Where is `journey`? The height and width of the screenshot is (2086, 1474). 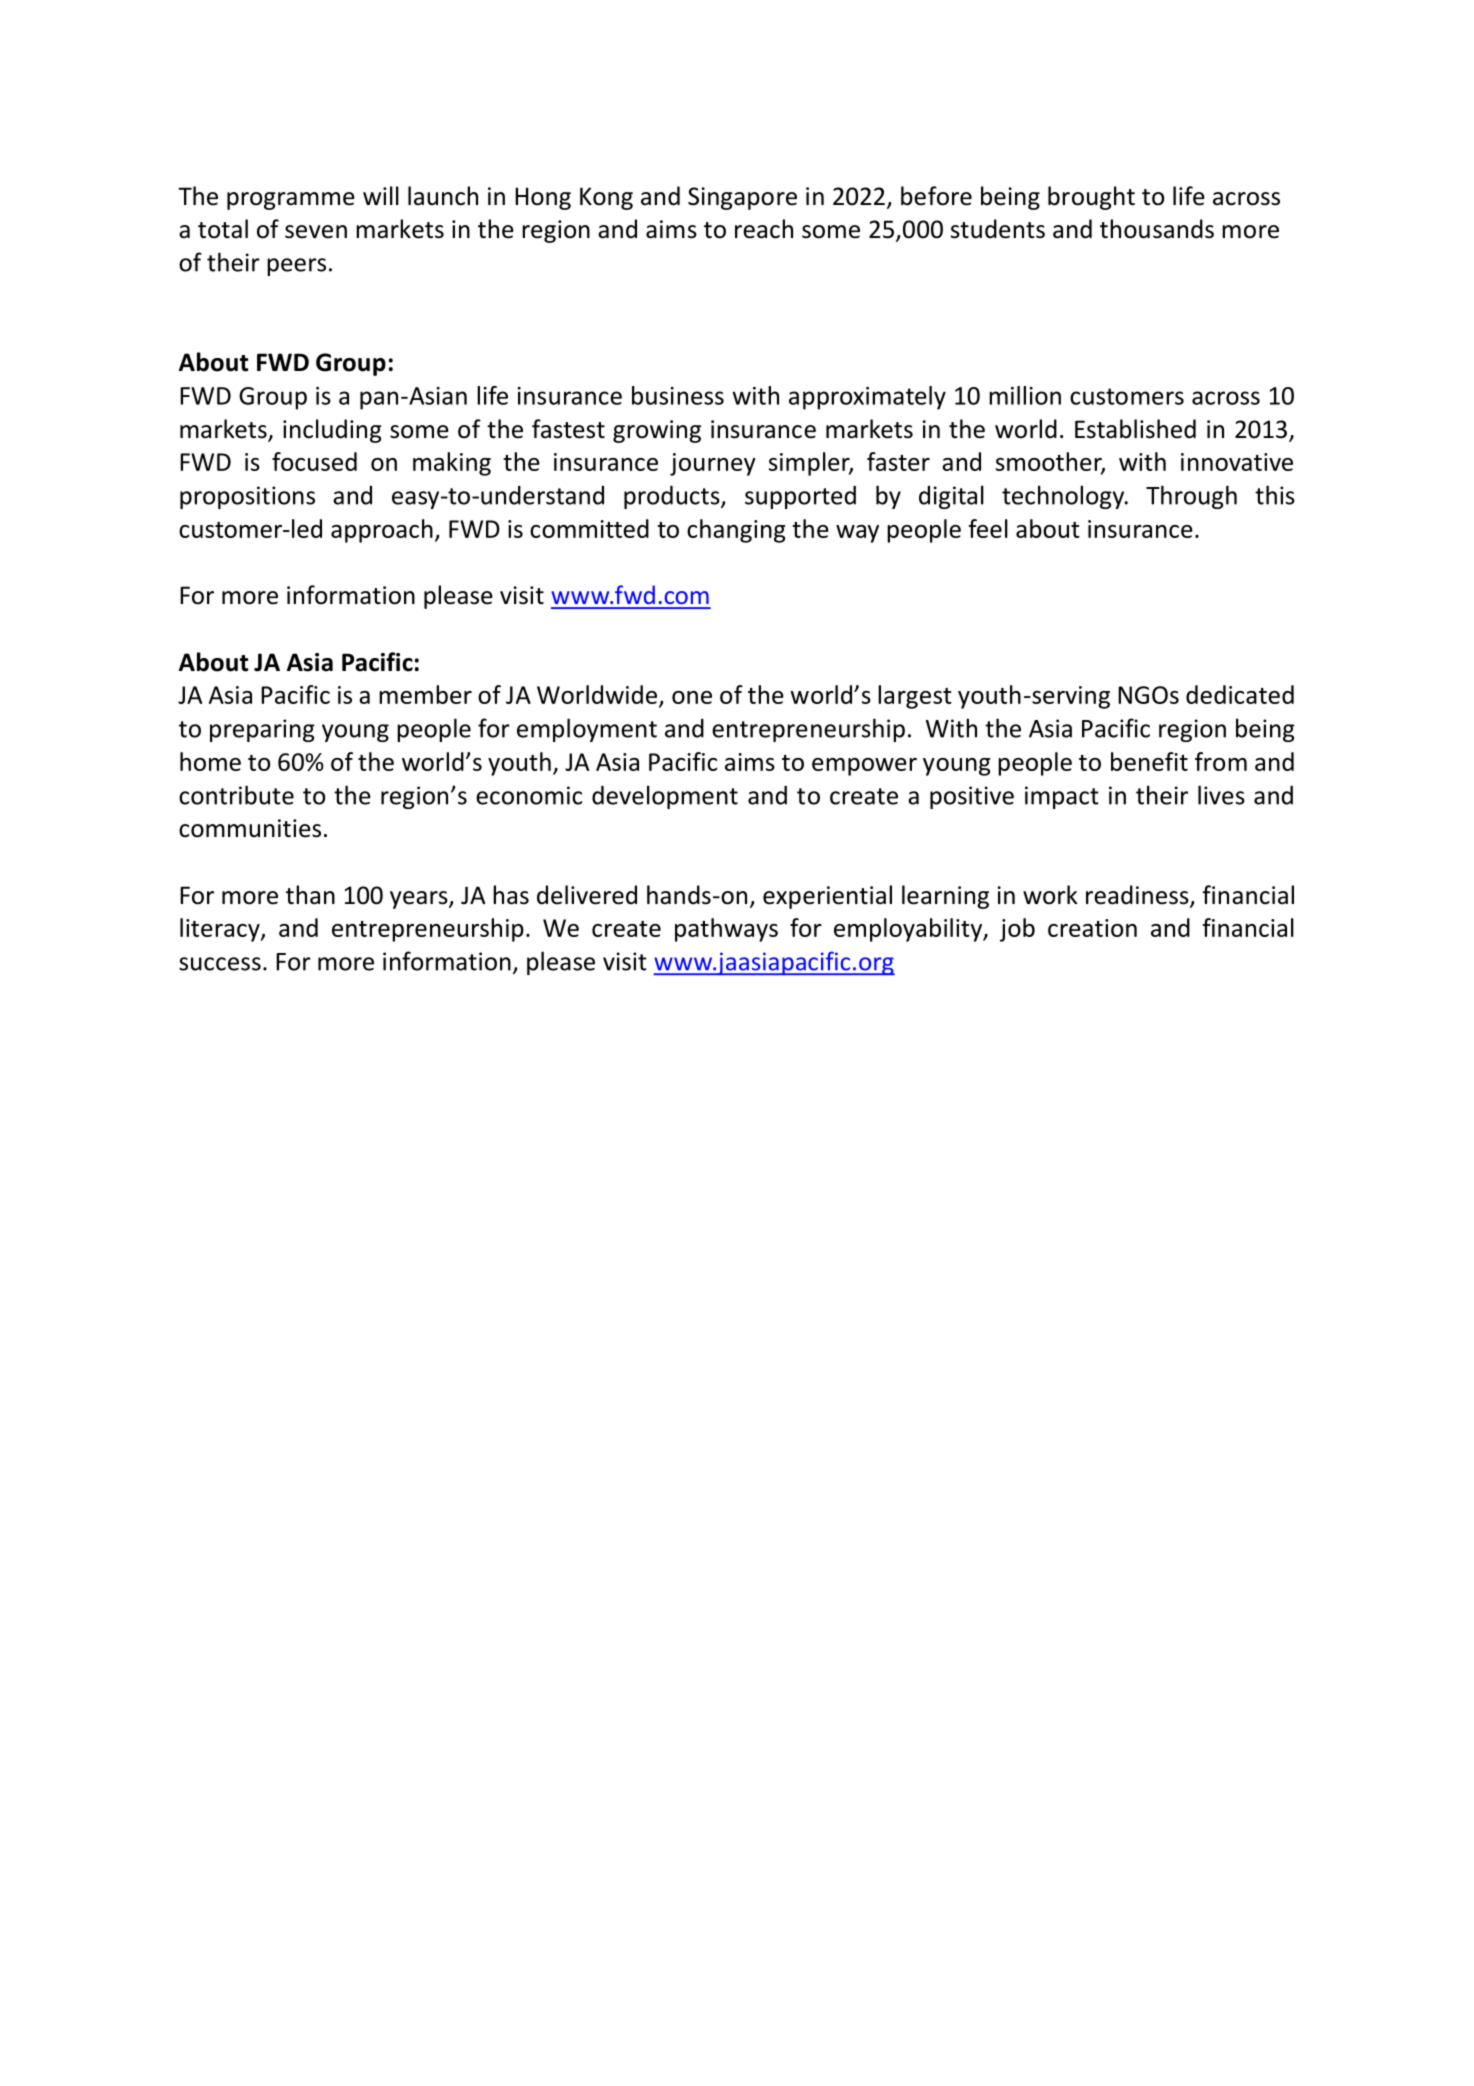 journey is located at coordinates (713, 464).
